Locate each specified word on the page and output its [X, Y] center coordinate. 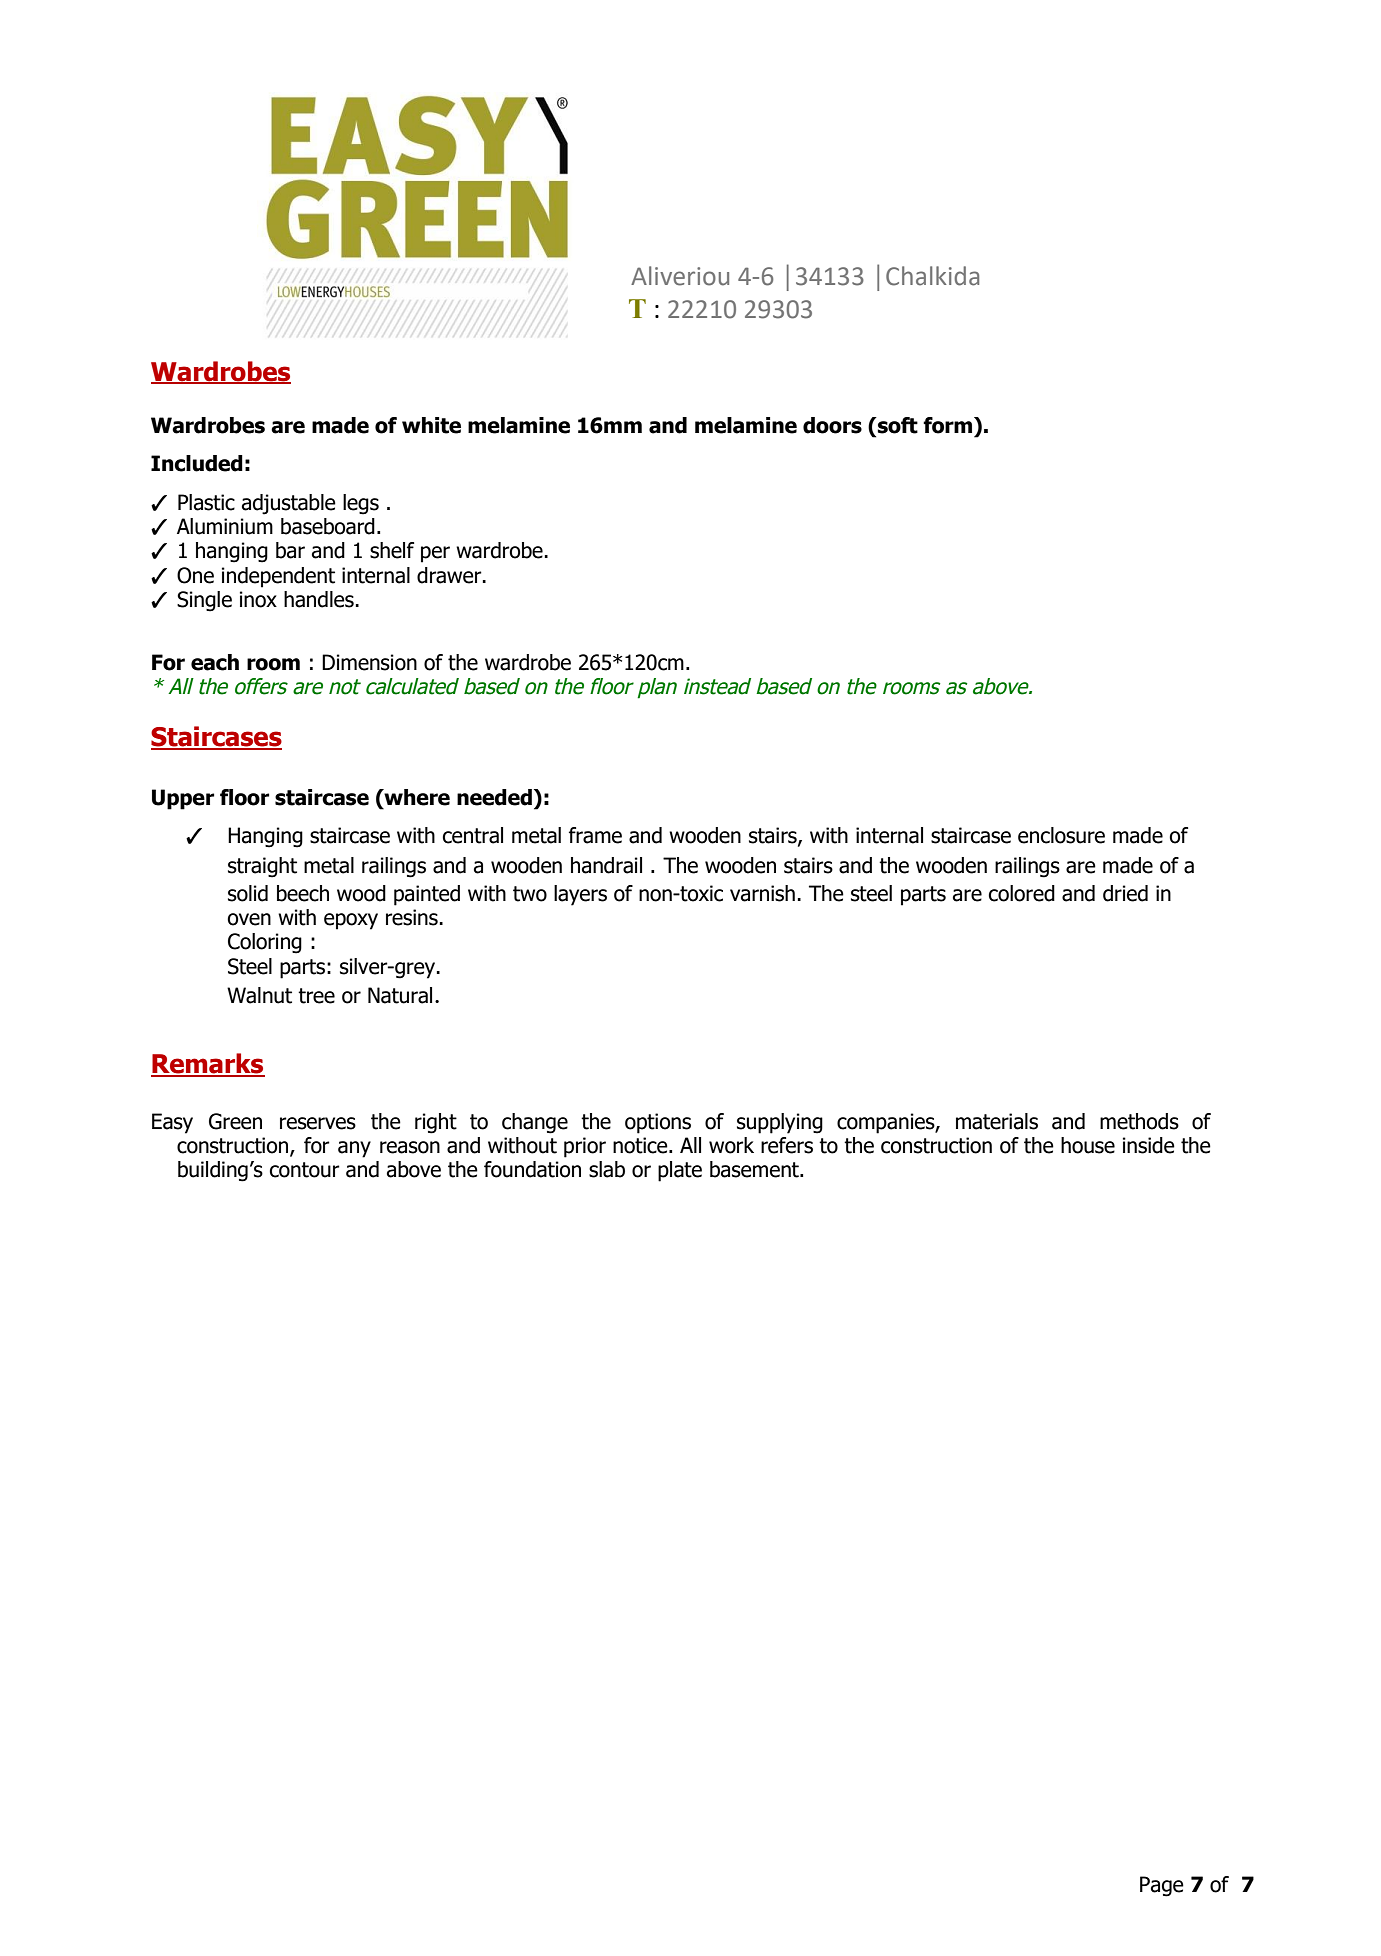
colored [1022, 893]
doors [832, 425]
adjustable [289, 504]
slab [607, 1169]
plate [680, 1171]
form [949, 425]
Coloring [265, 943]
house [1088, 1145]
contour [305, 1170]
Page [1162, 1886]
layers [580, 895]
